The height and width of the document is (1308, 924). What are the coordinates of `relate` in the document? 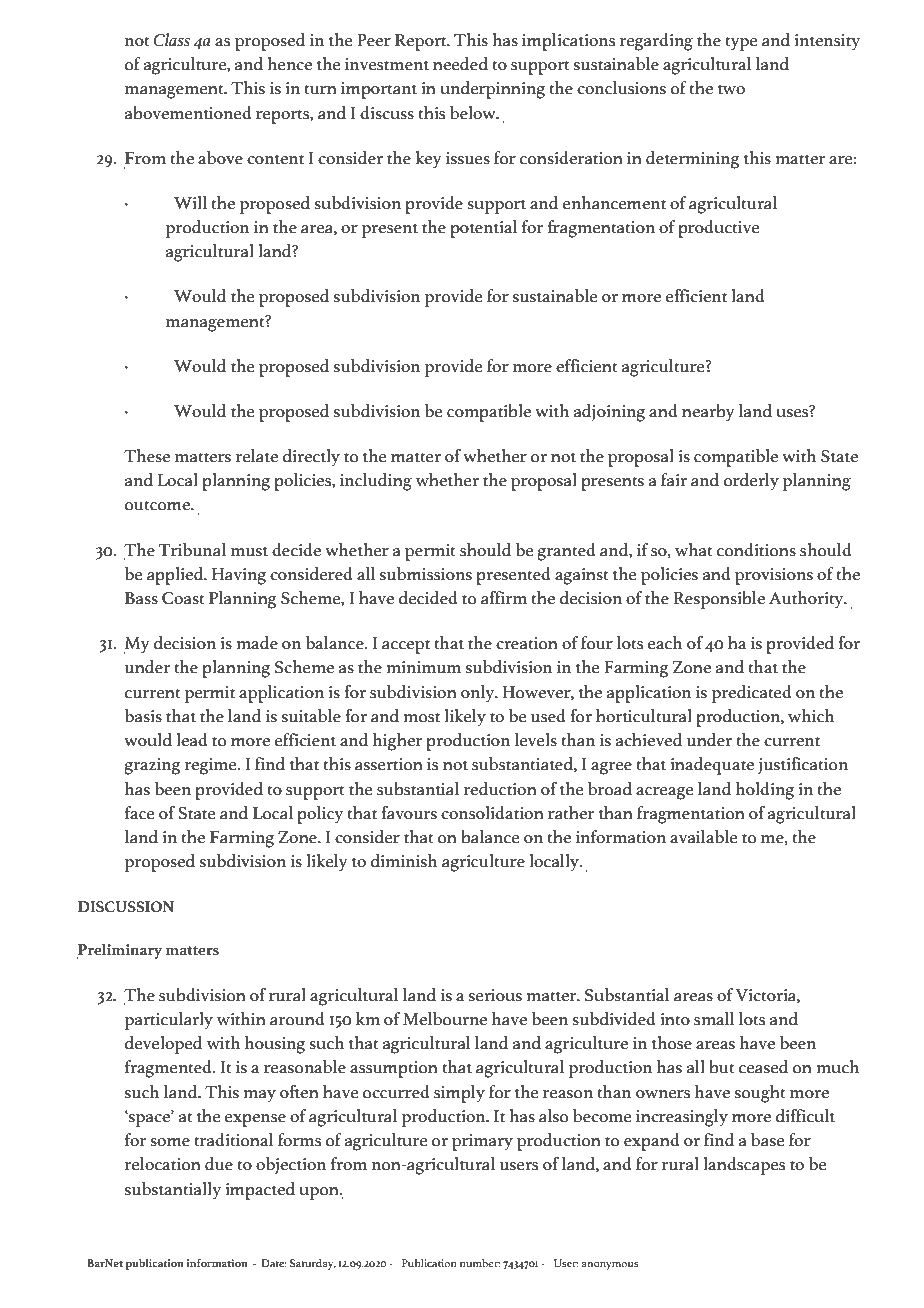 It's located at (257, 456).
